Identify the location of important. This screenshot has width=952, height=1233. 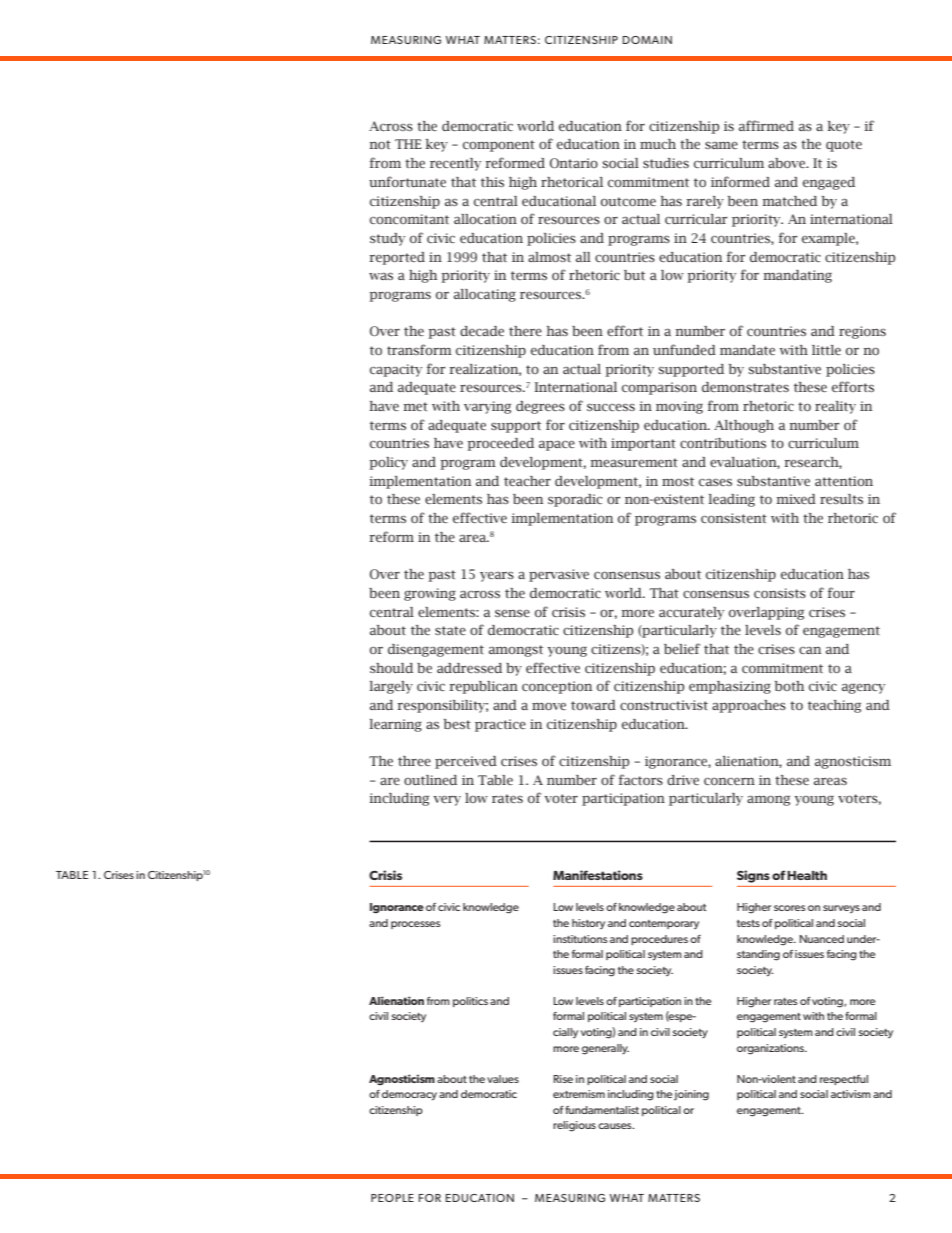
(643, 444).
